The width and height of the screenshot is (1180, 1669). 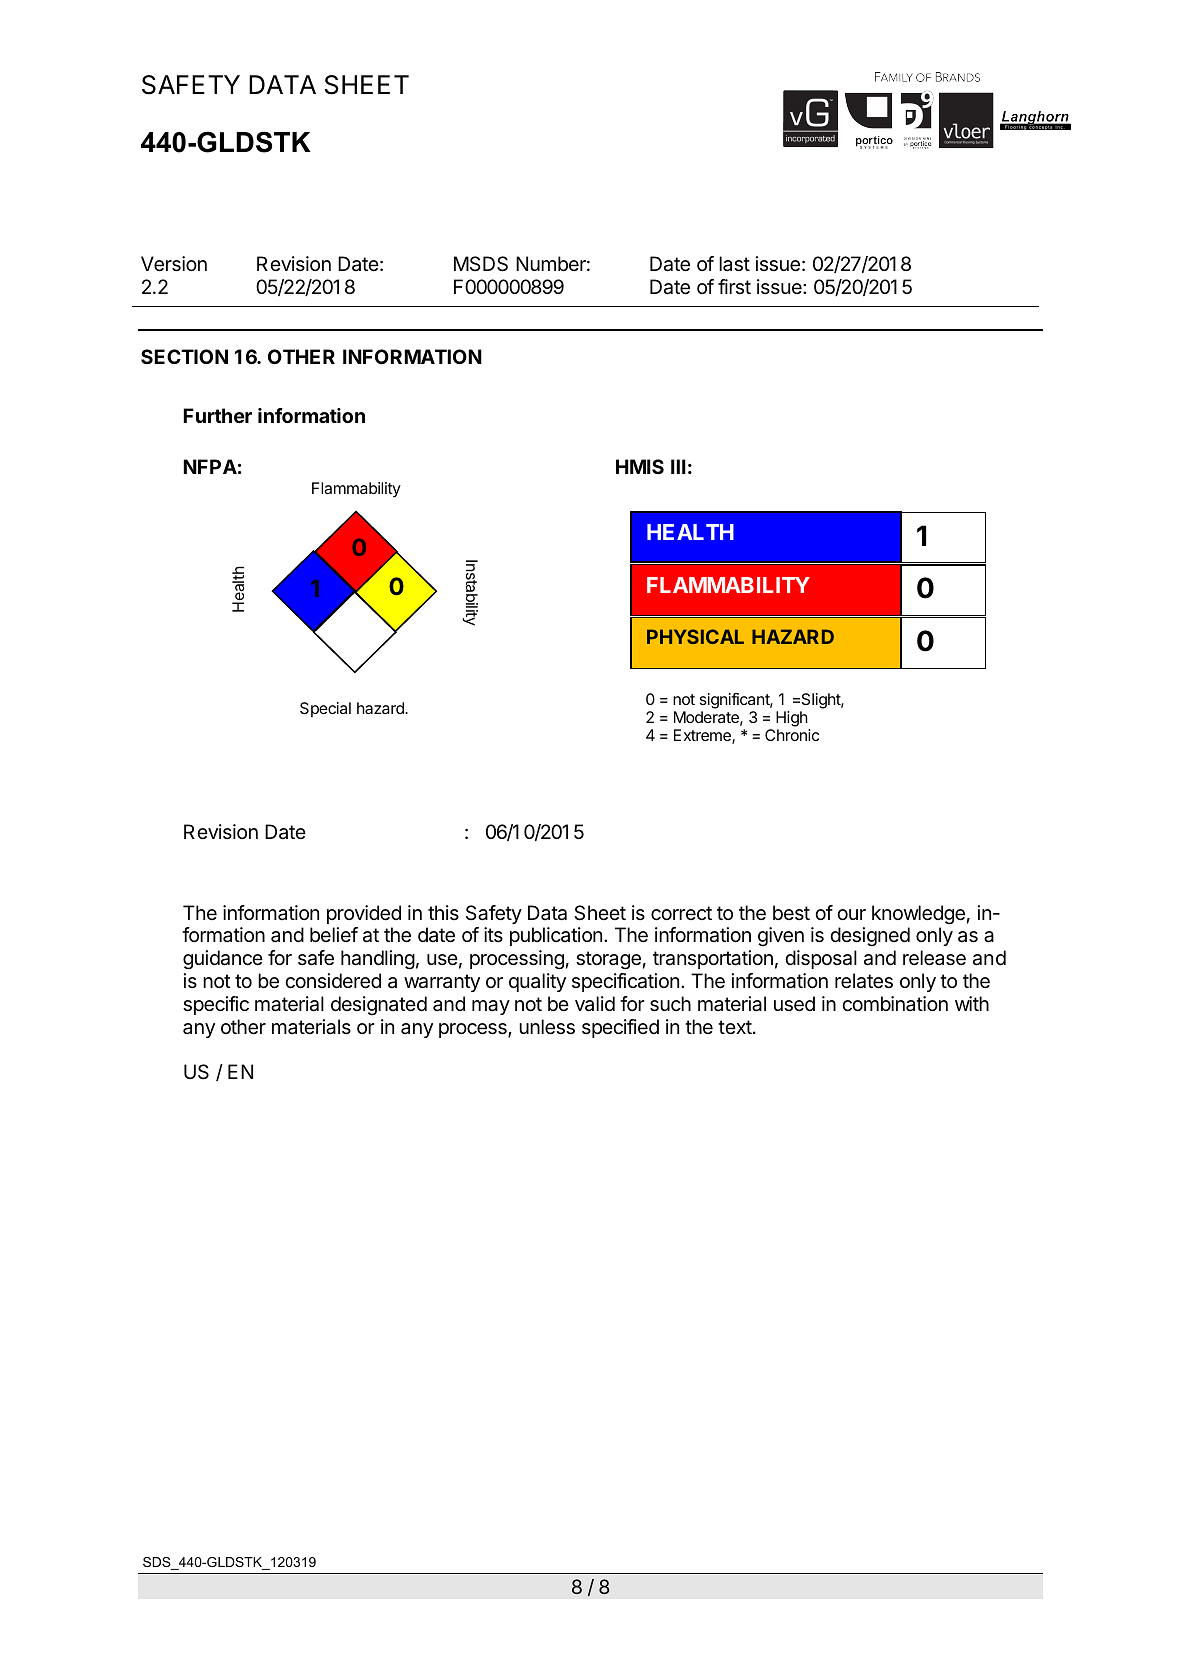 What do you see at coordinates (595, 1004) in the screenshot?
I see `valid` at bounding box center [595, 1004].
